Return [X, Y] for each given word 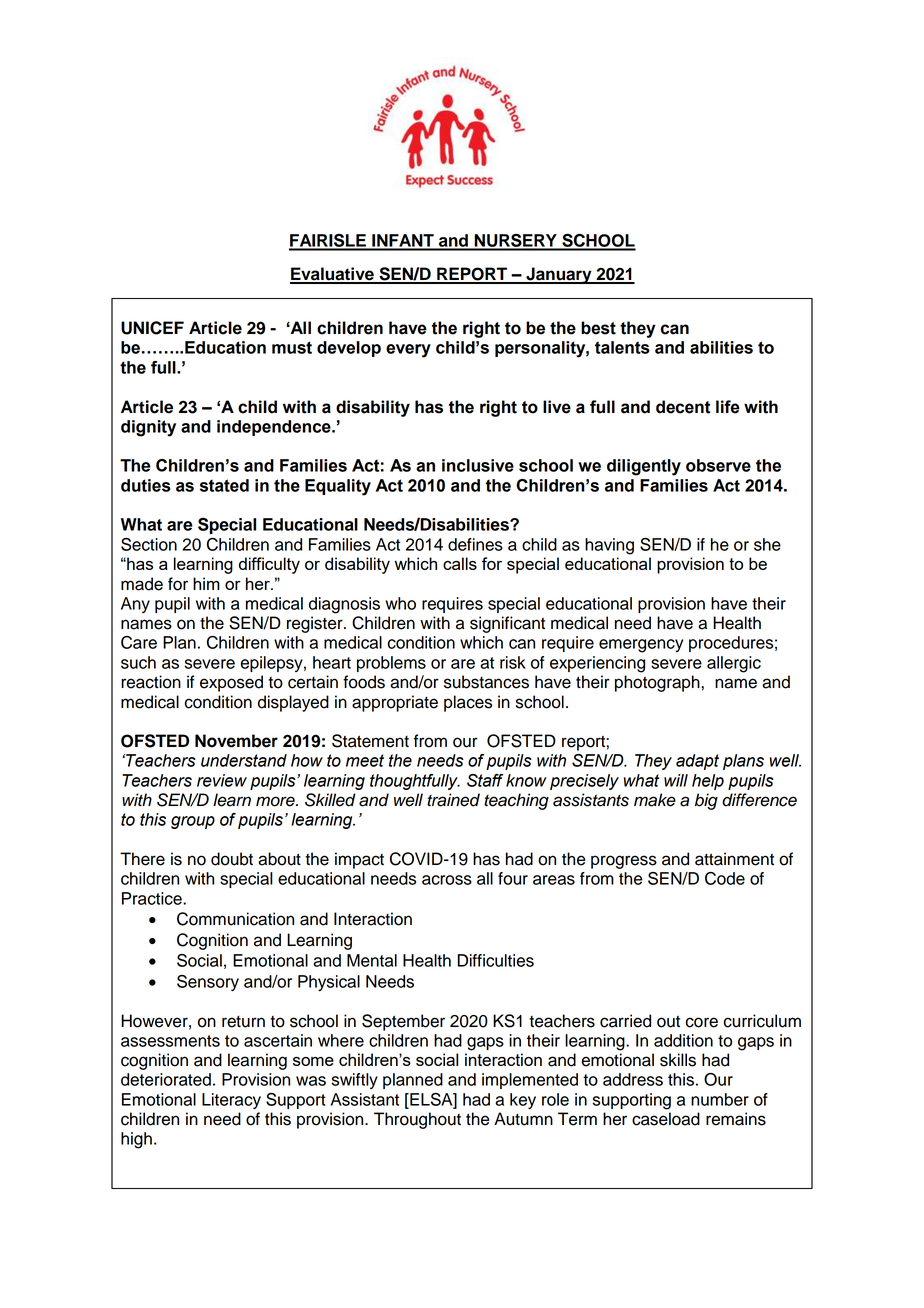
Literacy [231, 1101]
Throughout [417, 1120]
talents [622, 347]
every [408, 351]
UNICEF [152, 328]
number [720, 1099]
